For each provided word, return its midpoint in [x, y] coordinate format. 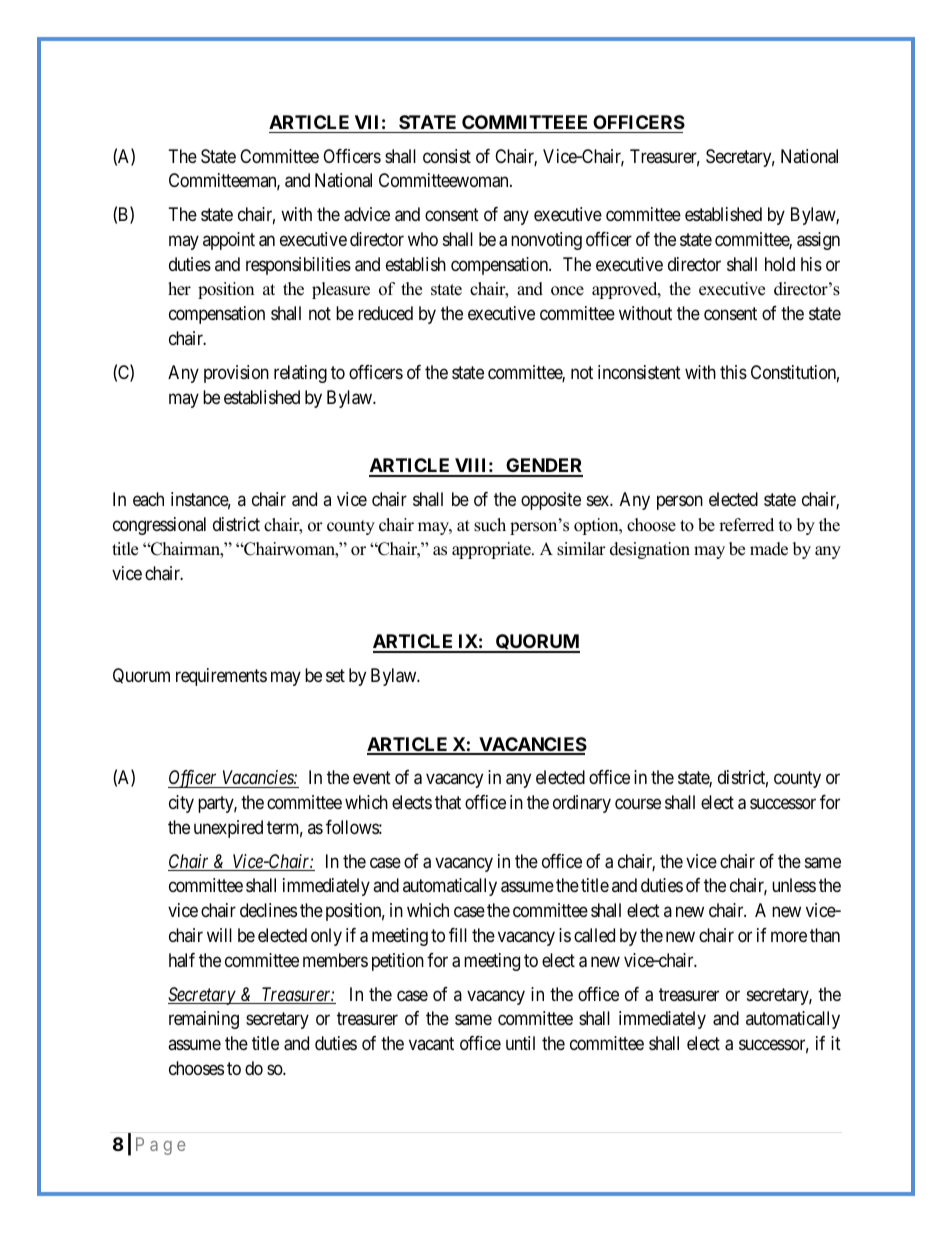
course [638, 803]
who [423, 239]
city [181, 804]
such [490, 525]
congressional [159, 526]
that [448, 802]
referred [746, 525]
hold [780, 264]
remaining [204, 1020]
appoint [229, 241]
